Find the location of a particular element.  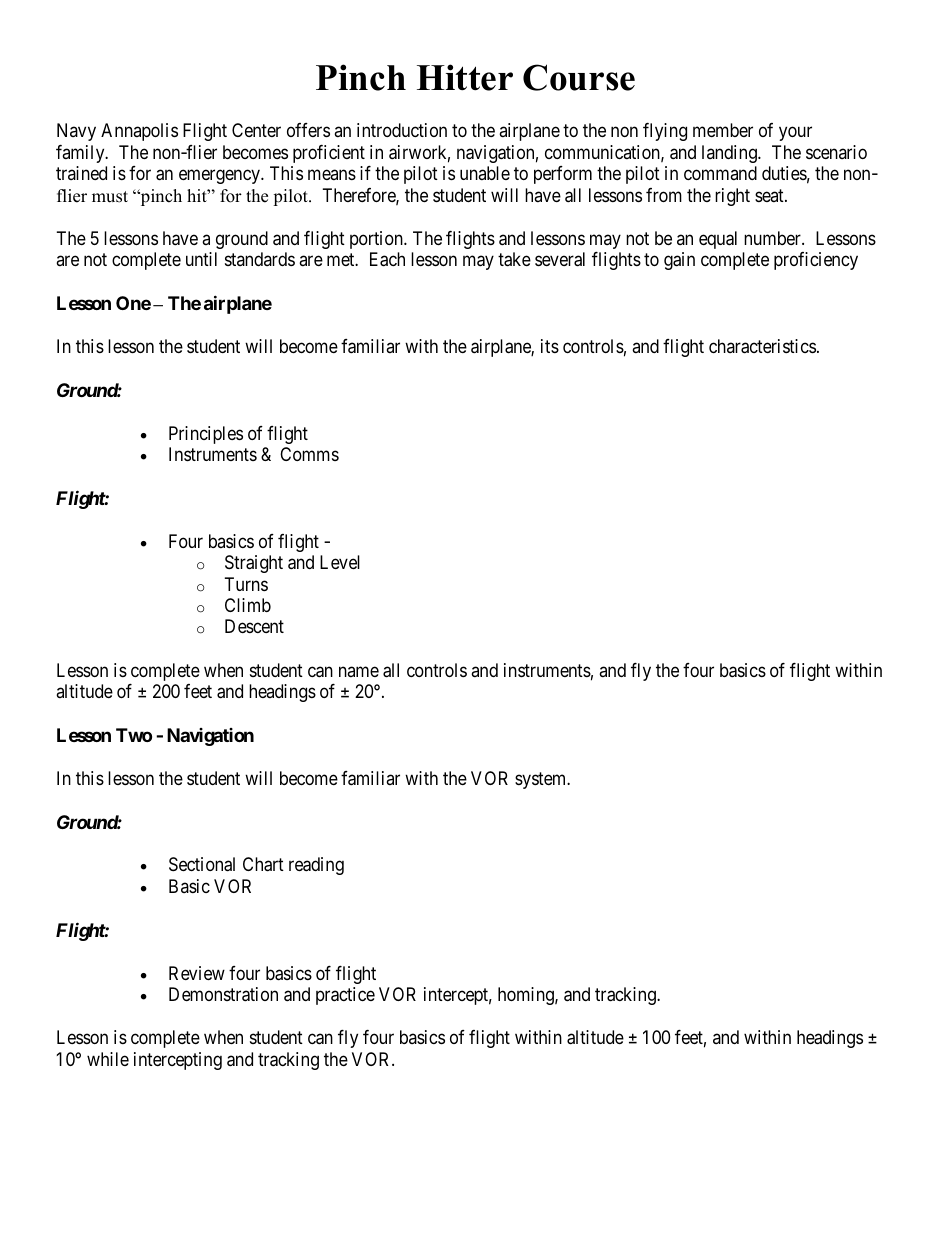

system is located at coordinates (542, 780).
